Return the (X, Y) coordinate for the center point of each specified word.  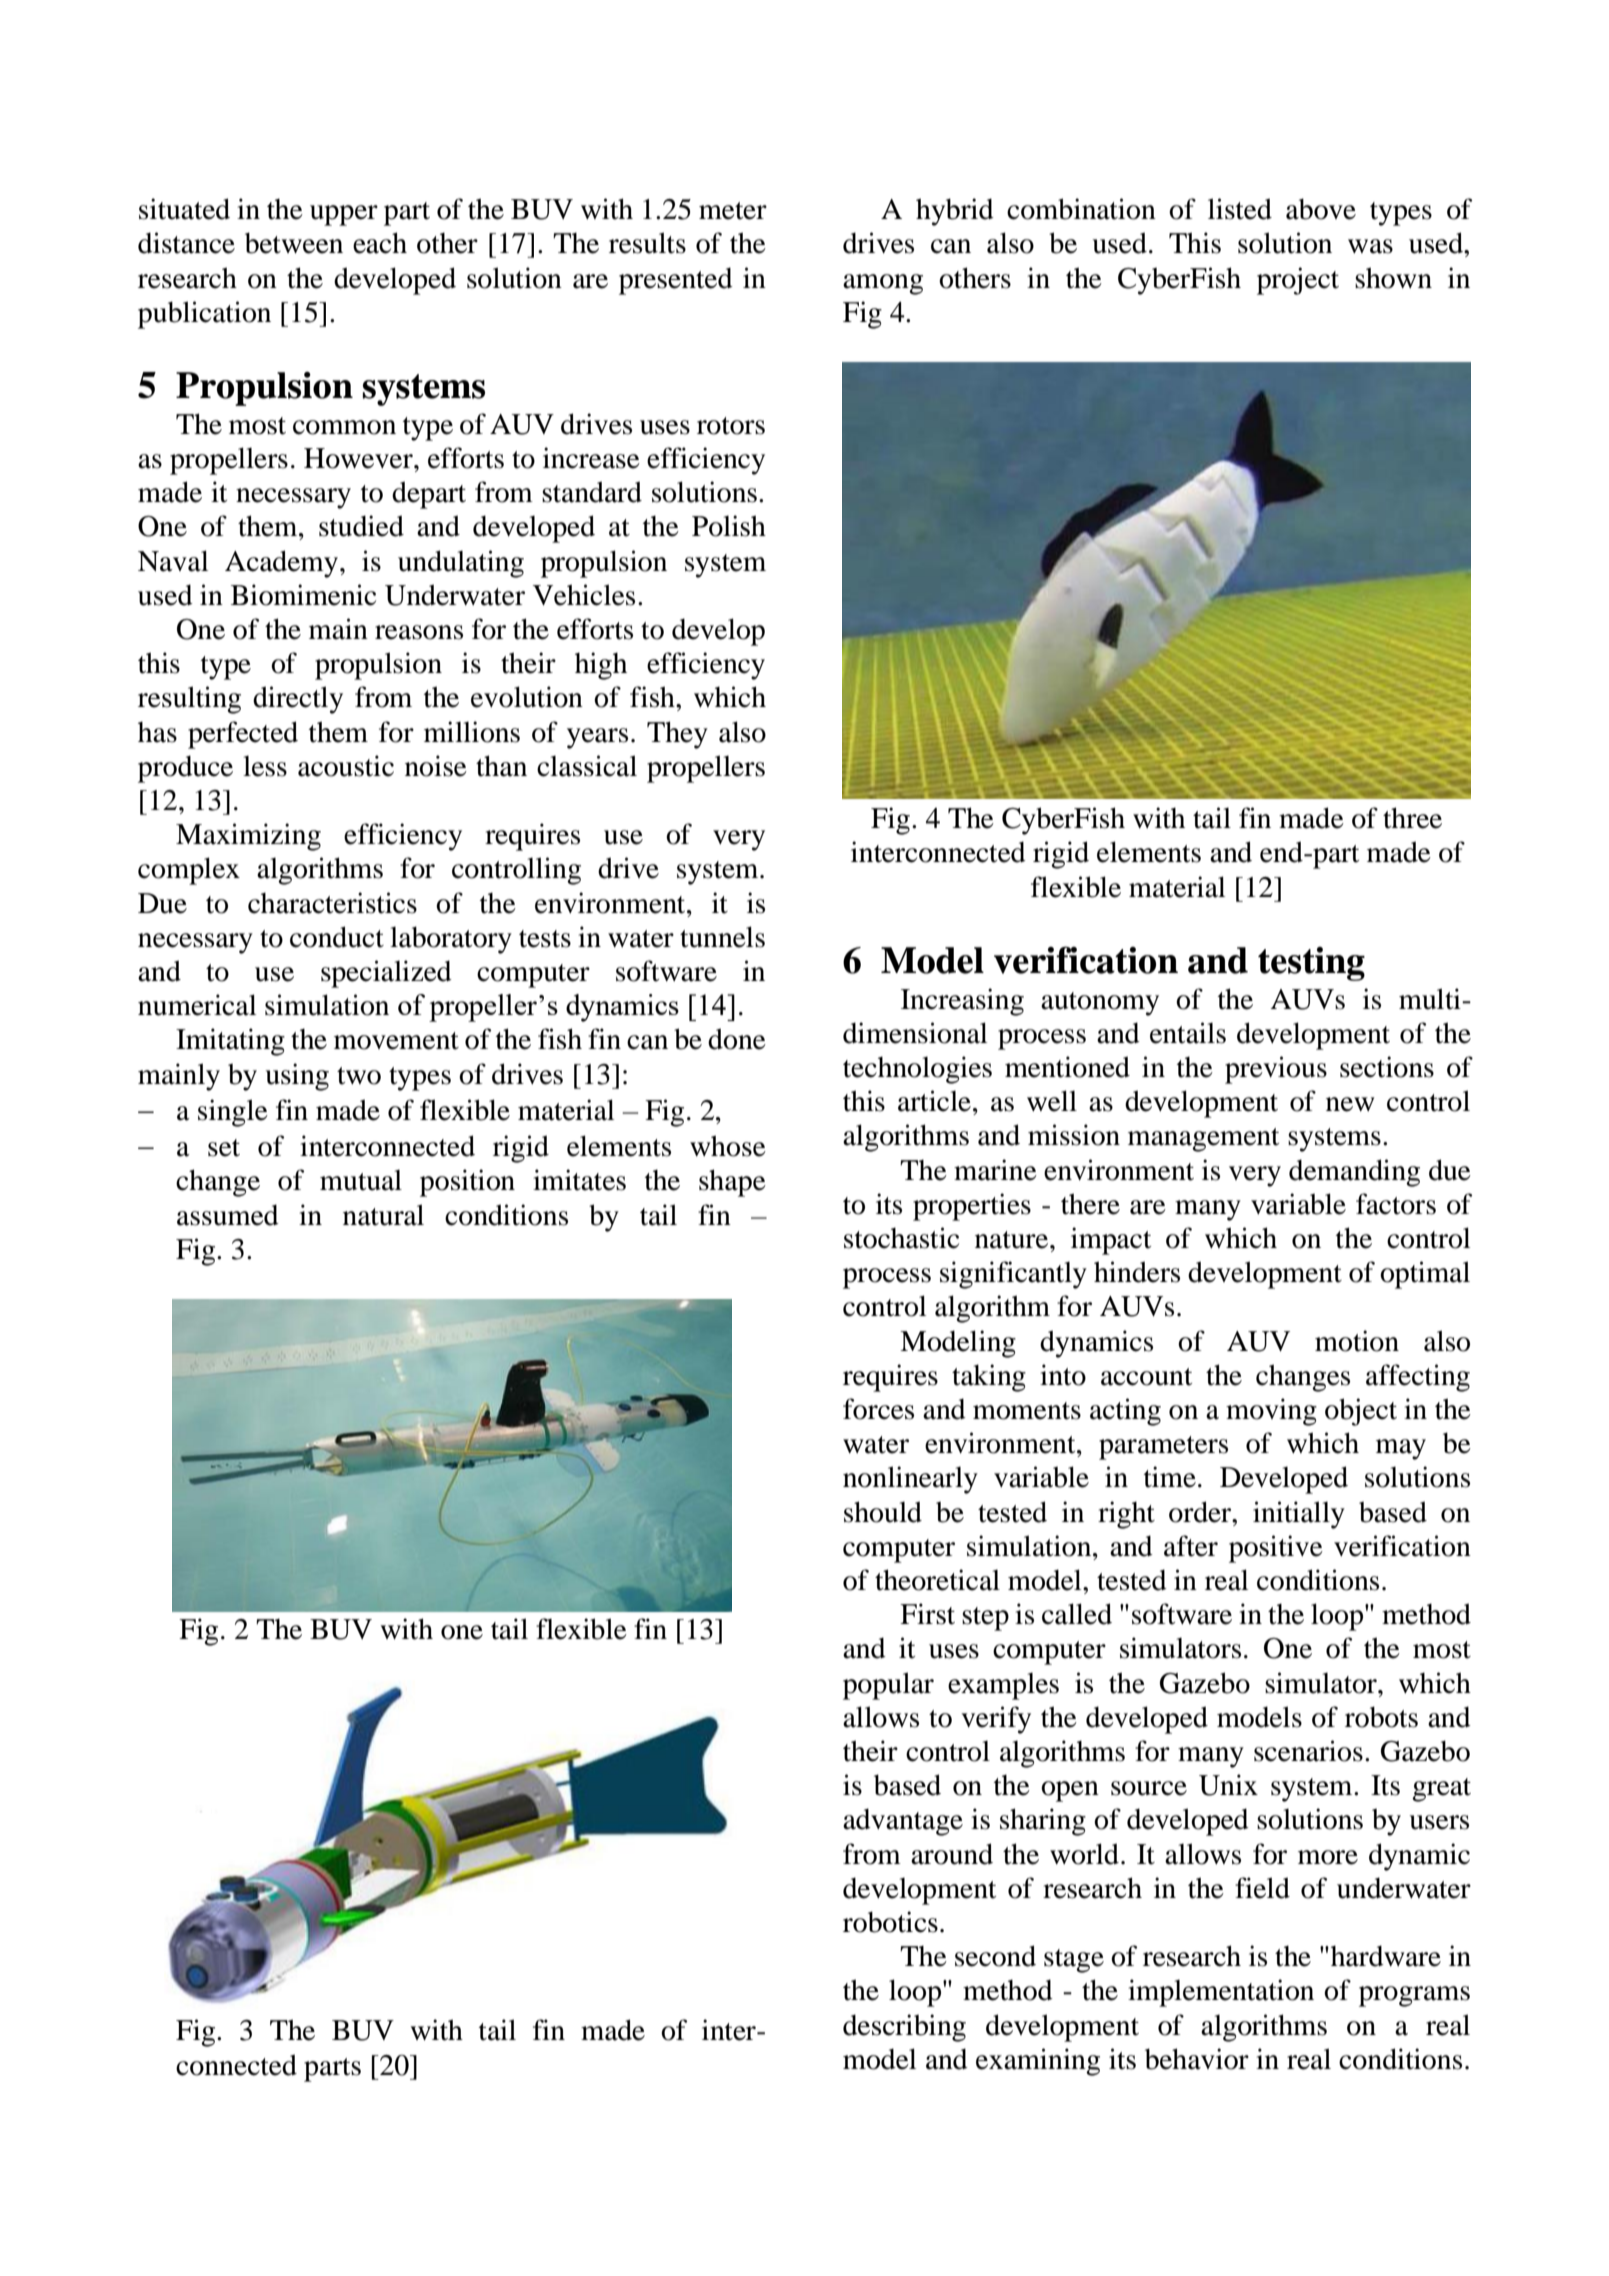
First (927, 1614)
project (1298, 281)
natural (383, 1215)
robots (1381, 1717)
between (294, 243)
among (883, 284)
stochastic (901, 1238)
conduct (337, 937)
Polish (729, 526)
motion (1357, 1341)
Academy (283, 564)
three (1412, 818)
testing (1311, 964)
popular (888, 1686)
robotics (890, 1922)
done (737, 1039)
